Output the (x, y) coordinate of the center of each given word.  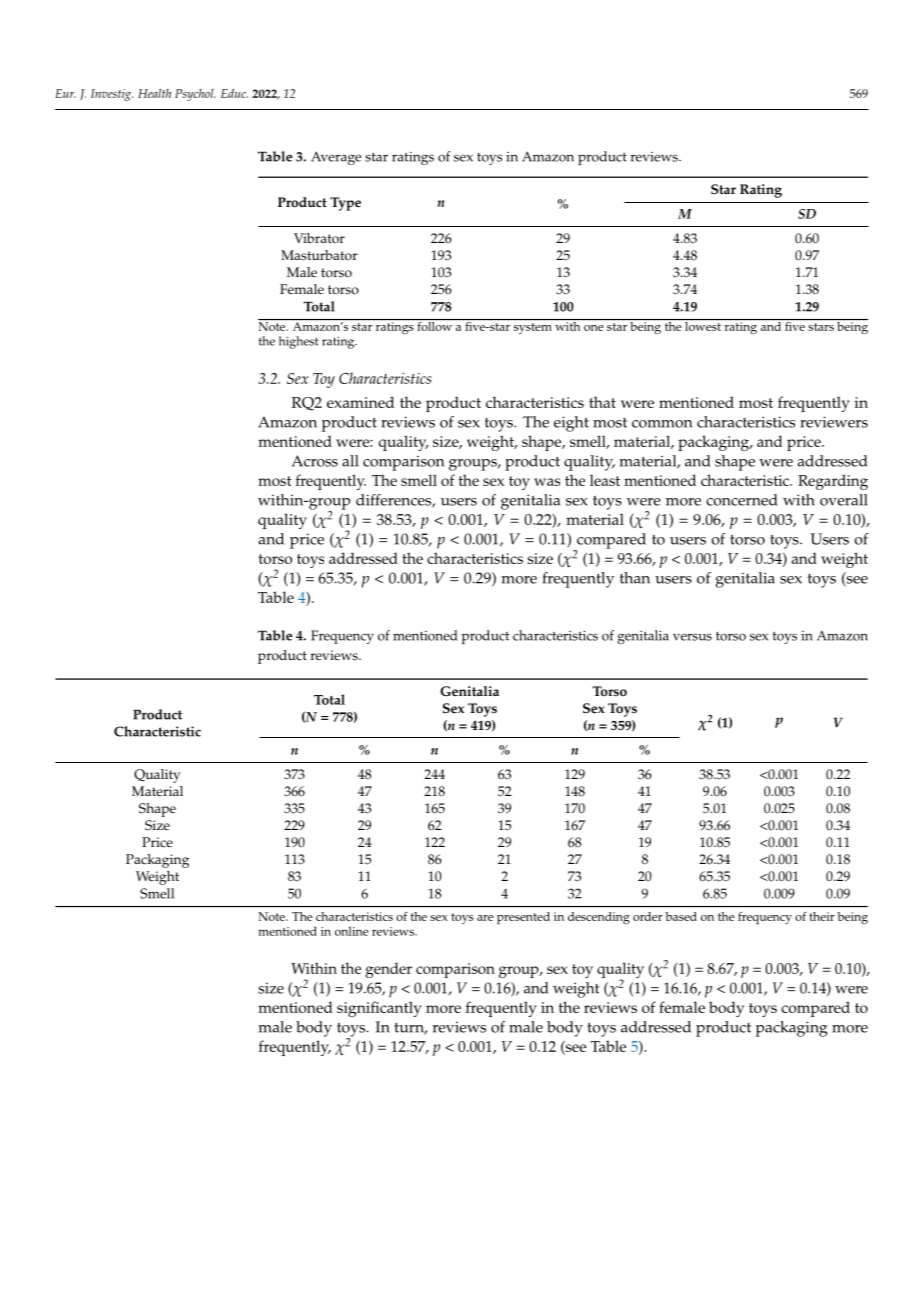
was (547, 482)
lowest (703, 325)
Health (154, 93)
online (352, 931)
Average (336, 158)
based (681, 916)
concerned (741, 500)
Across (315, 461)
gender (388, 970)
